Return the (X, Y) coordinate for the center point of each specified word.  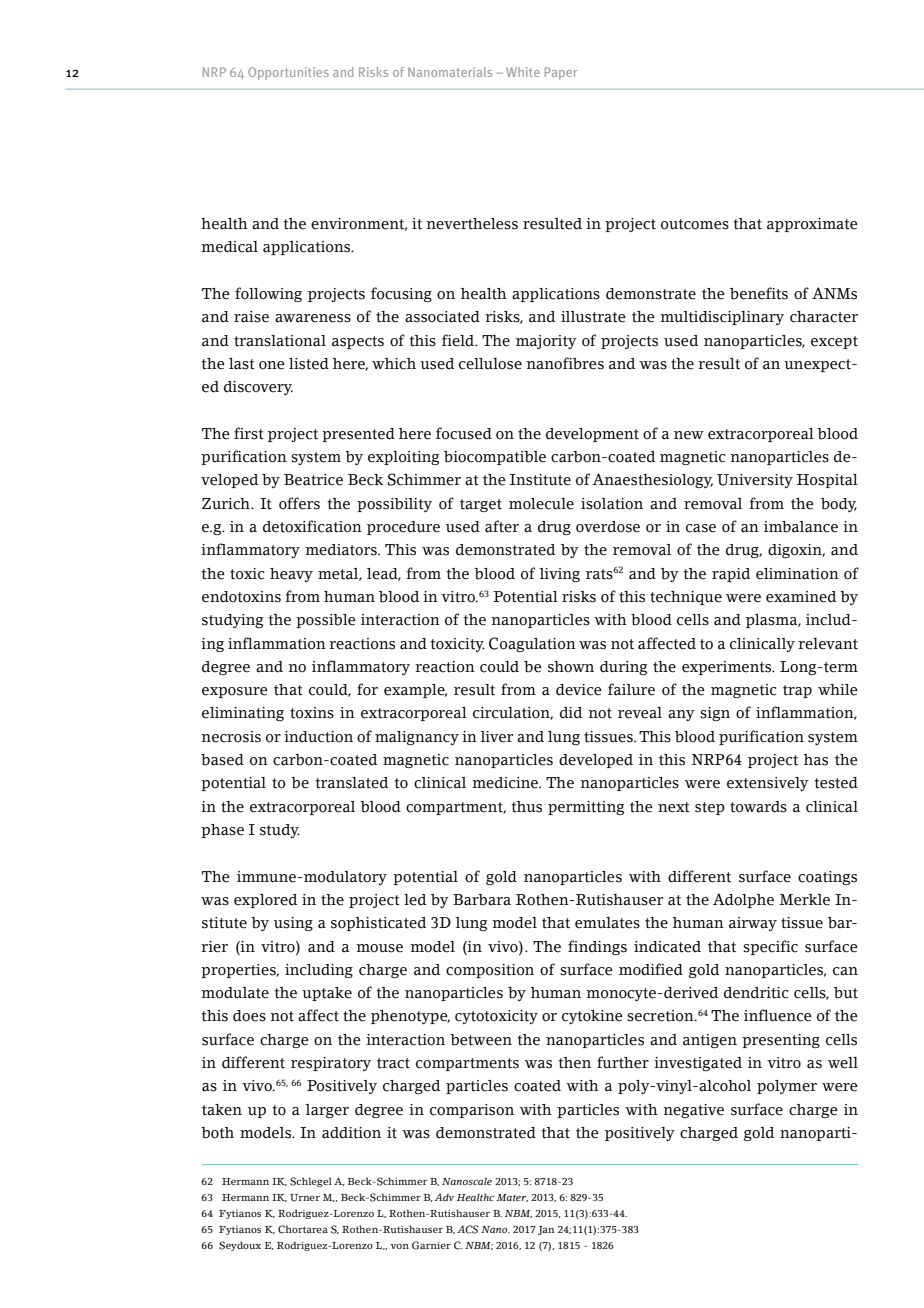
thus (527, 807)
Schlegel (311, 1182)
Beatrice (313, 480)
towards (758, 807)
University (755, 481)
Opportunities (288, 73)
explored (265, 901)
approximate (812, 225)
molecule (541, 504)
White (523, 72)
